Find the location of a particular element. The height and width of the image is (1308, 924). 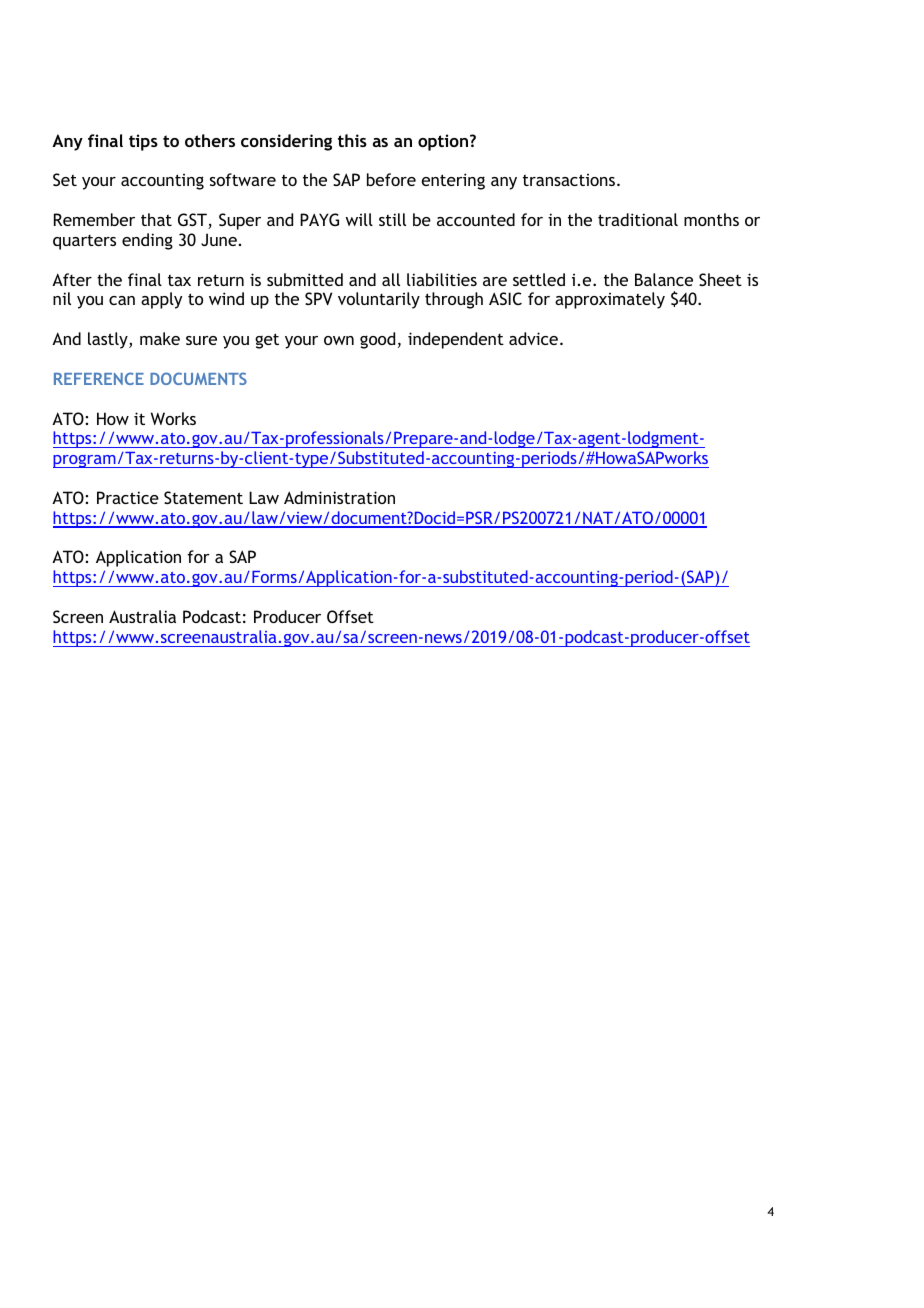

voluntarily is located at coordinates (379, 300).
